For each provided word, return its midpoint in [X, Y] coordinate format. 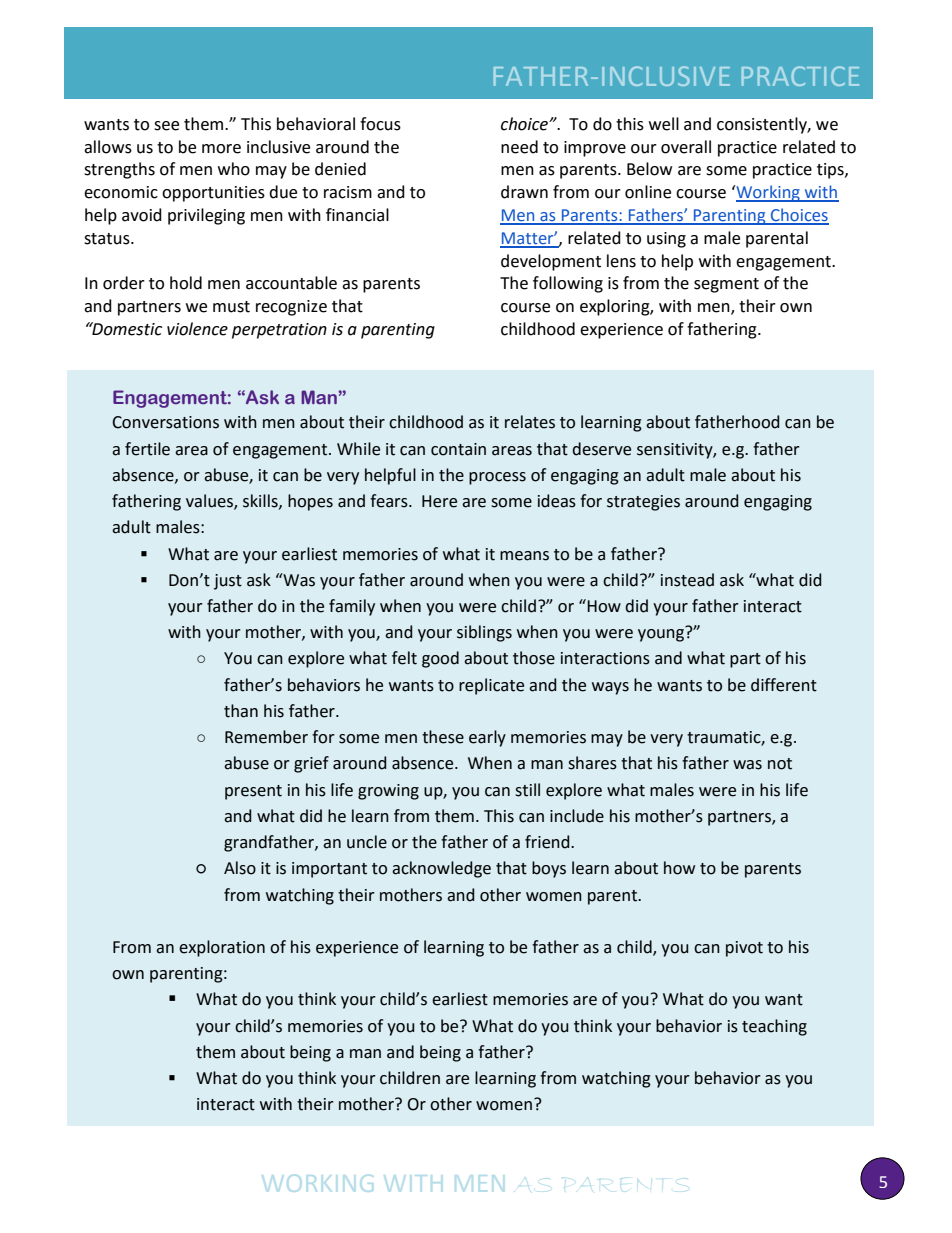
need [519, 147]
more [221, 149]
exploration [222, 948]
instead [687, 580]
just [228, 582]
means [524, 556]
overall [686, 147]
